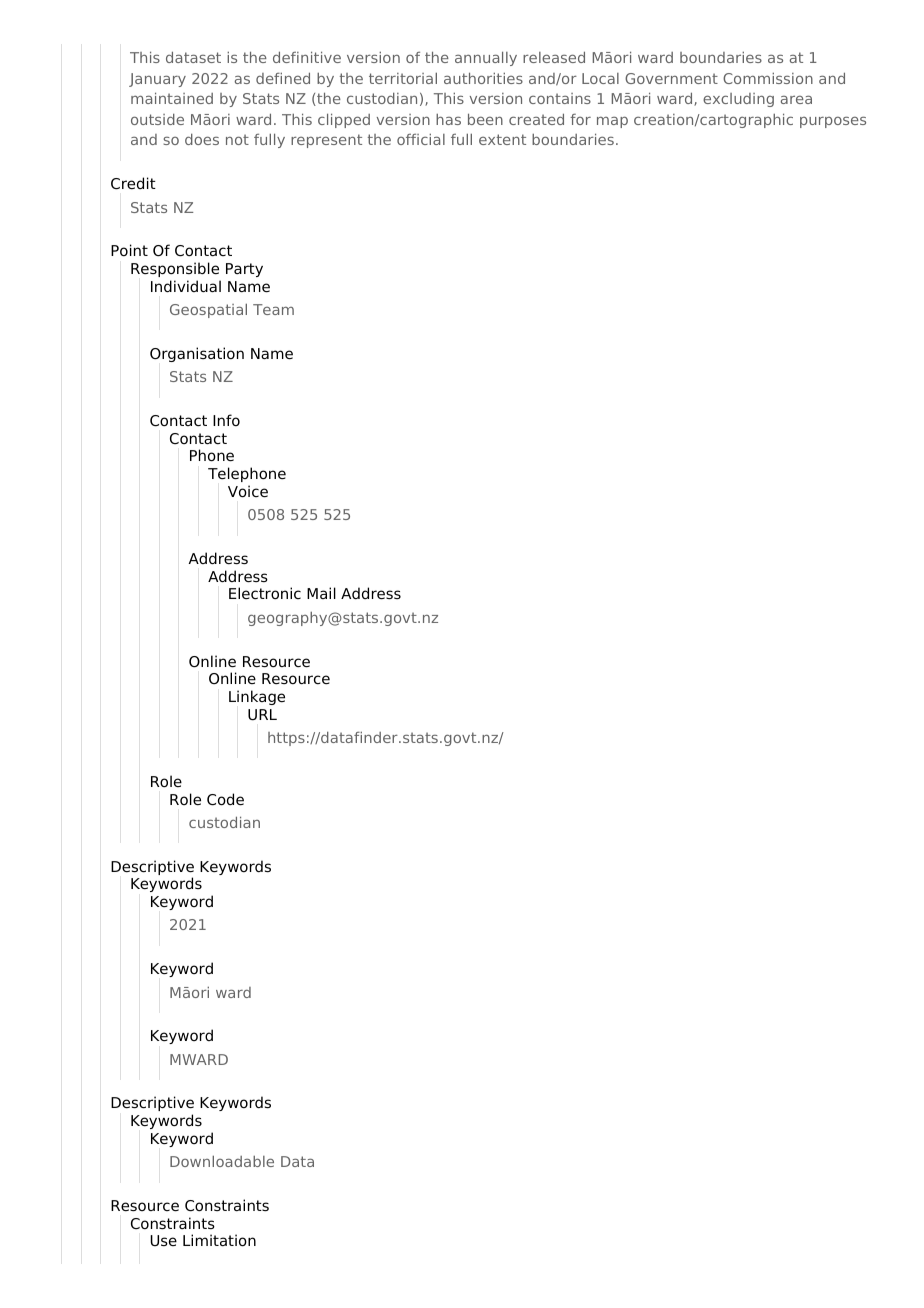 The image size is (924, 1308). What do you see at coordinates (172, 98) in the image?
I see `maintained` at bounding box center [172, 98].
